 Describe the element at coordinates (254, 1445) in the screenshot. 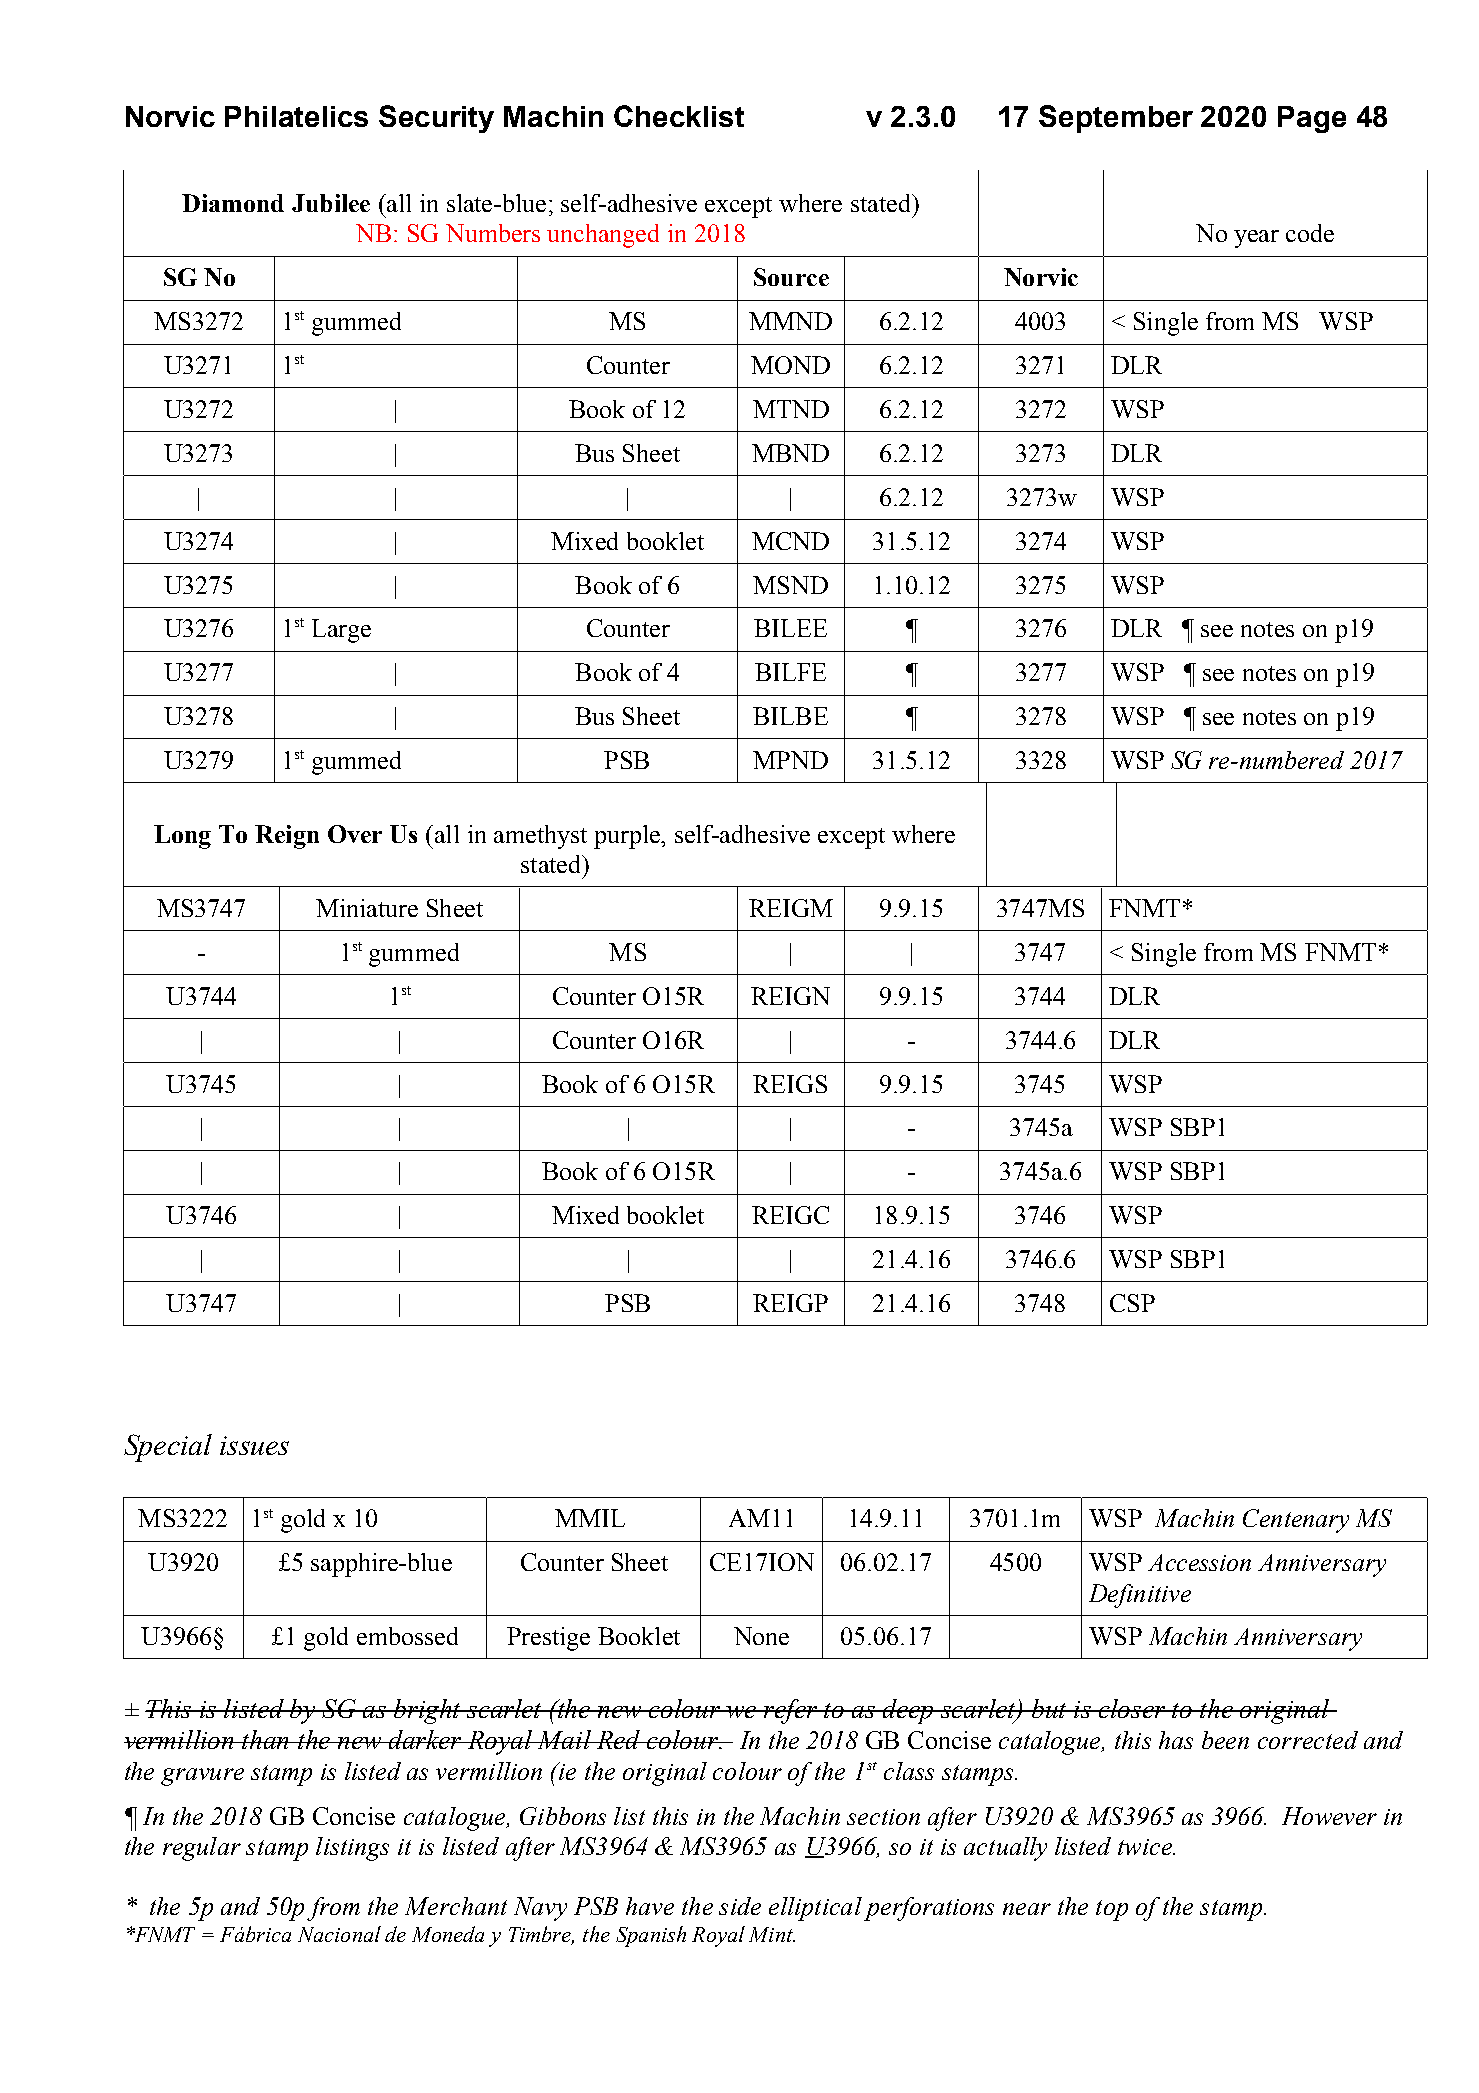

I see `issues` at that location.
